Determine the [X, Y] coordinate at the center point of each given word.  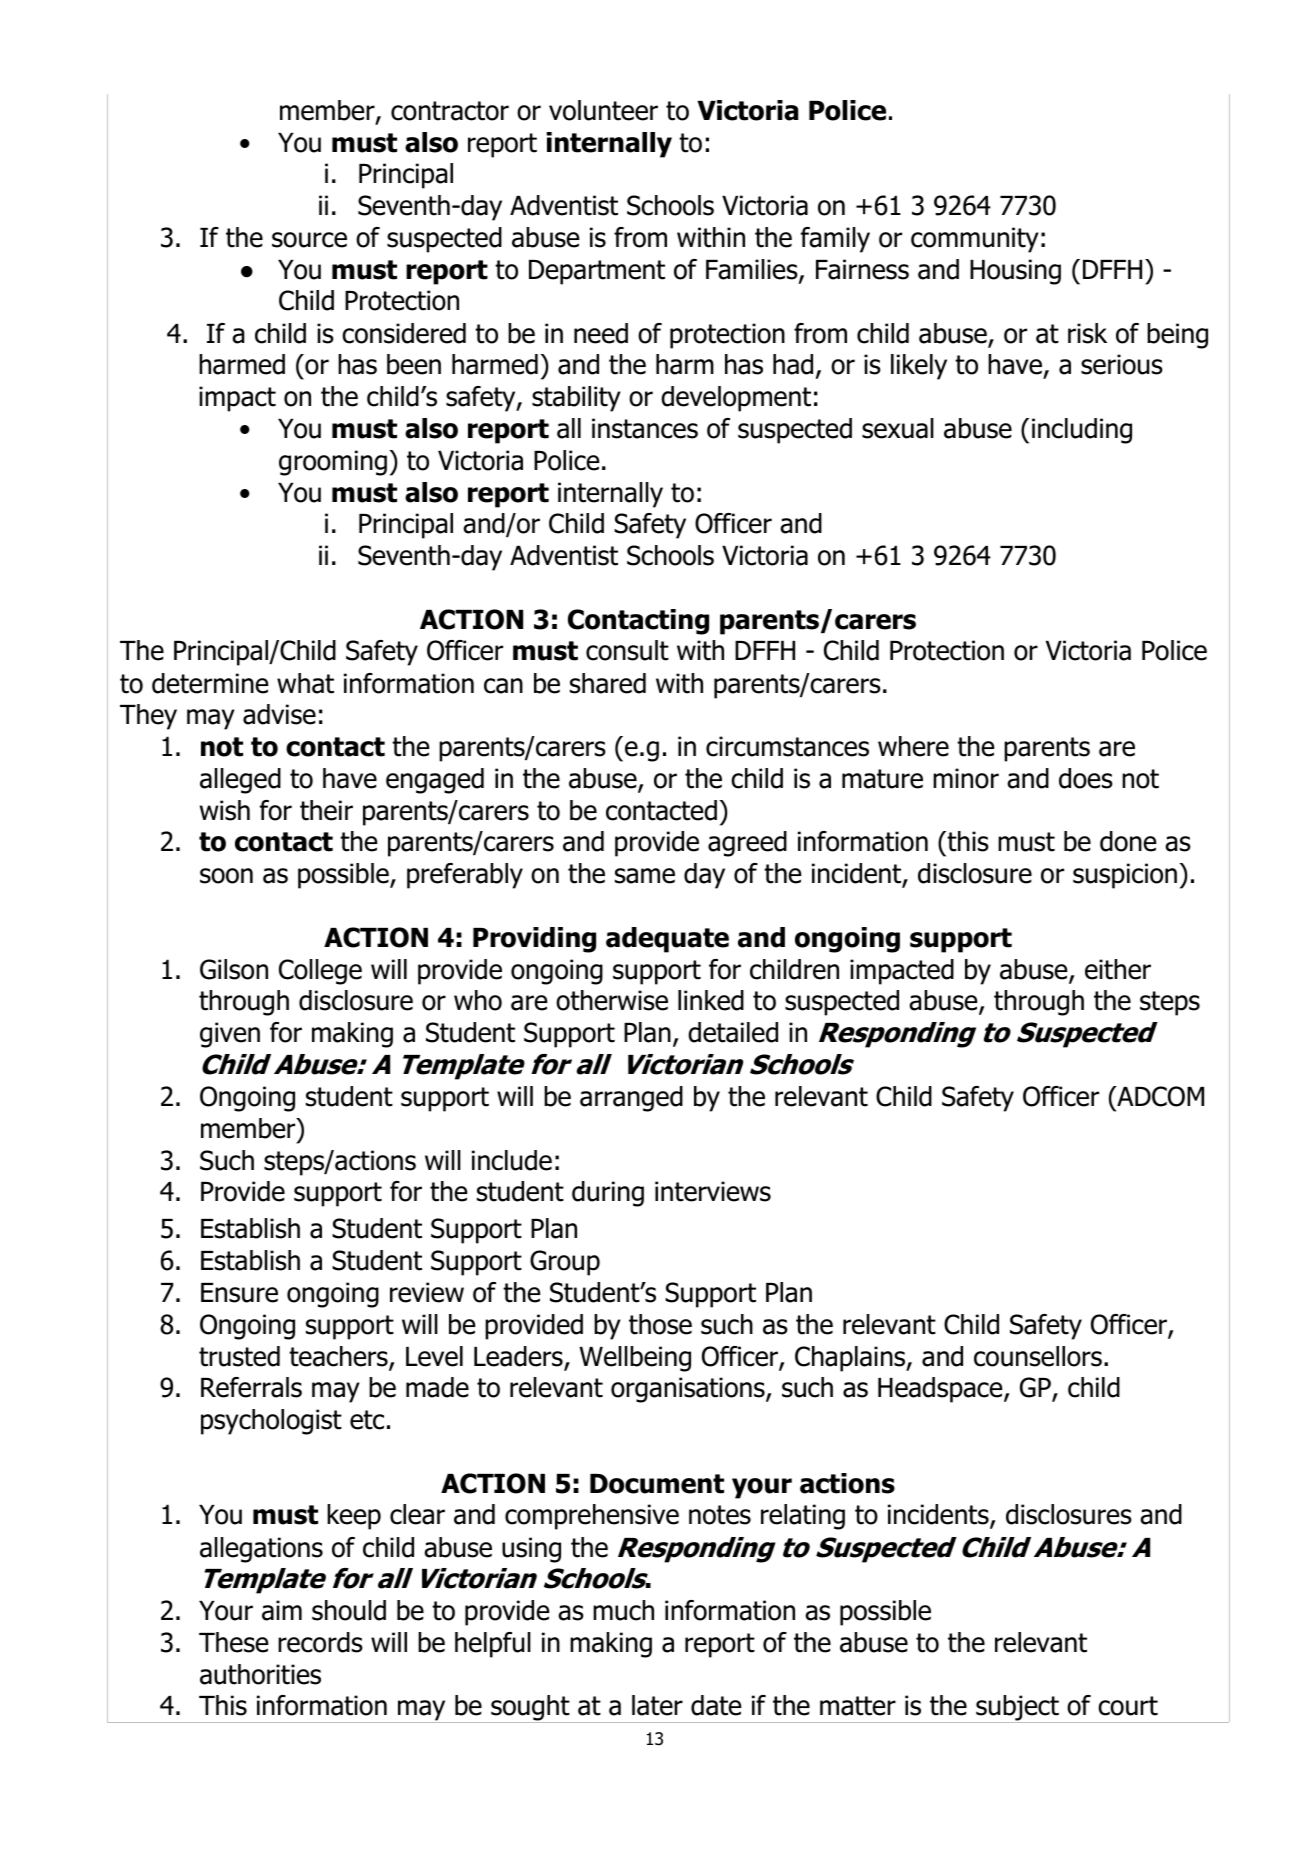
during [608, 1194]
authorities [260, 1674]
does [1086, 778]
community [975, 240]
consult [627, 650]
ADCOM [1159, 1096]
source [309, 240]
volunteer [603, 110]
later [657, 1705]
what [305, 683]
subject [1017, 1709]
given [230, 1035]
